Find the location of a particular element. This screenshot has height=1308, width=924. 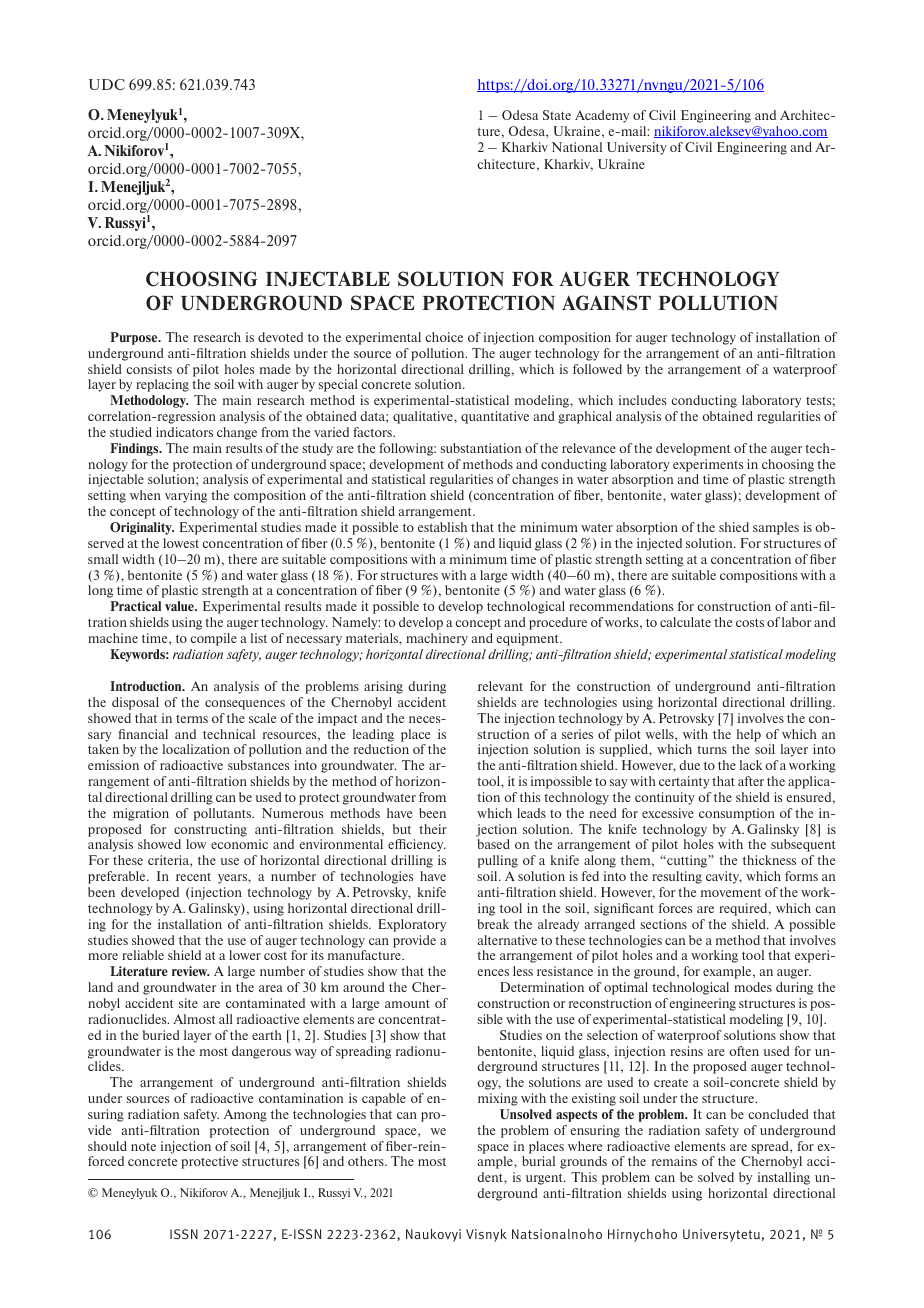

qualitative is located at coordinates (424, 417).
